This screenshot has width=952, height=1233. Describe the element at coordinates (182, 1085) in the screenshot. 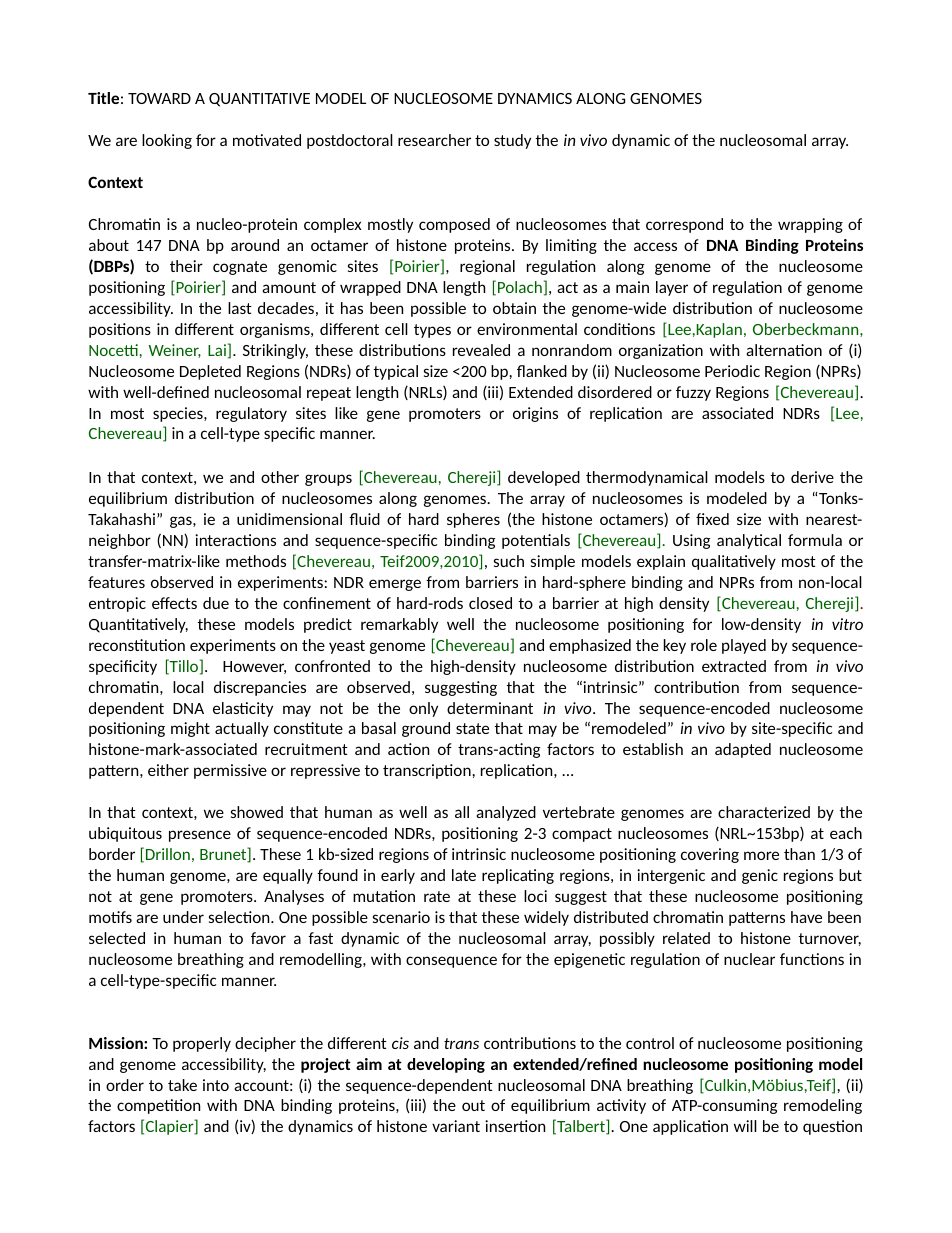

I see `take` at that location.
